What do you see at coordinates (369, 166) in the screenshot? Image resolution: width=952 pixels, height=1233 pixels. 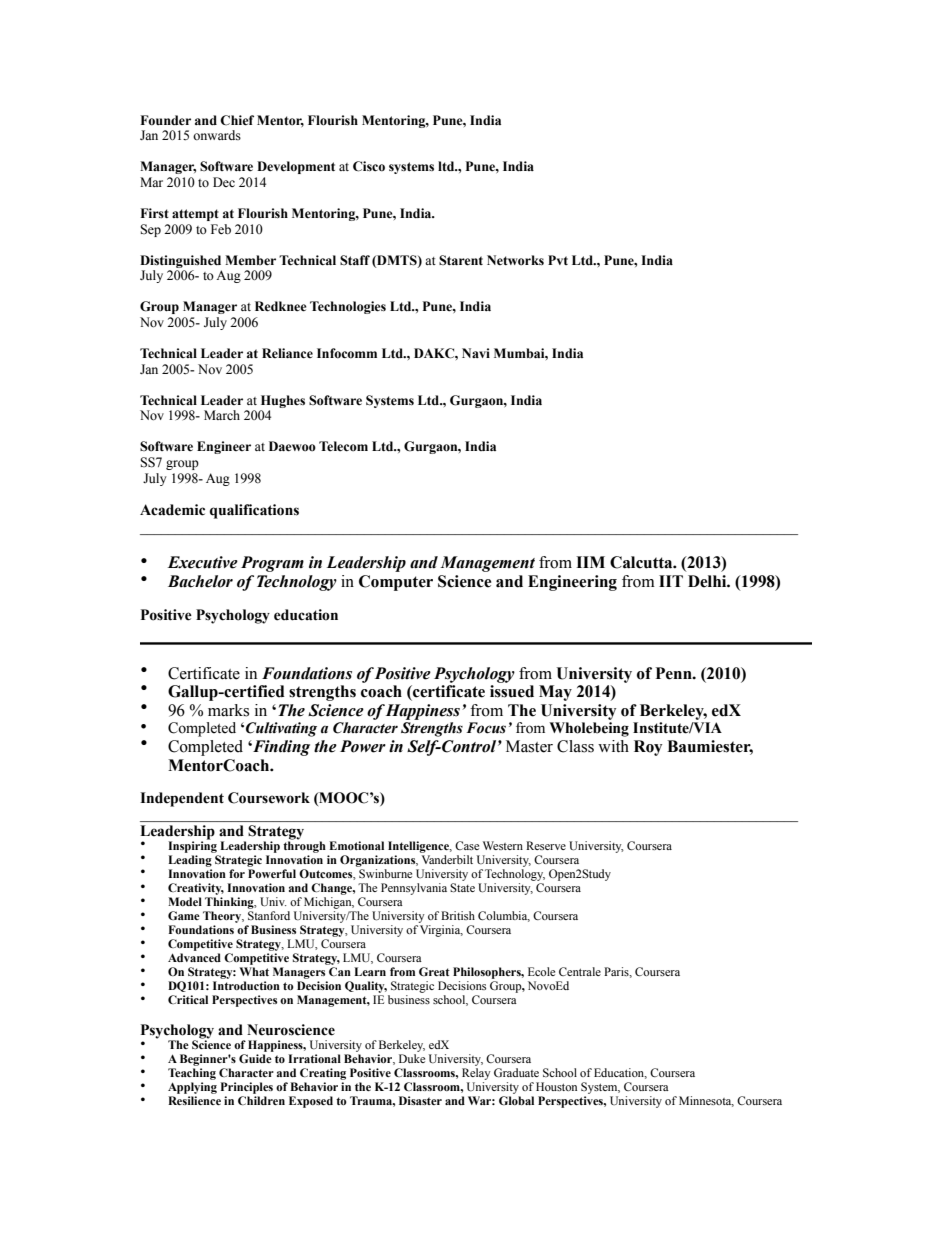 I see `Cisco` at bounding box center [369, 166].
